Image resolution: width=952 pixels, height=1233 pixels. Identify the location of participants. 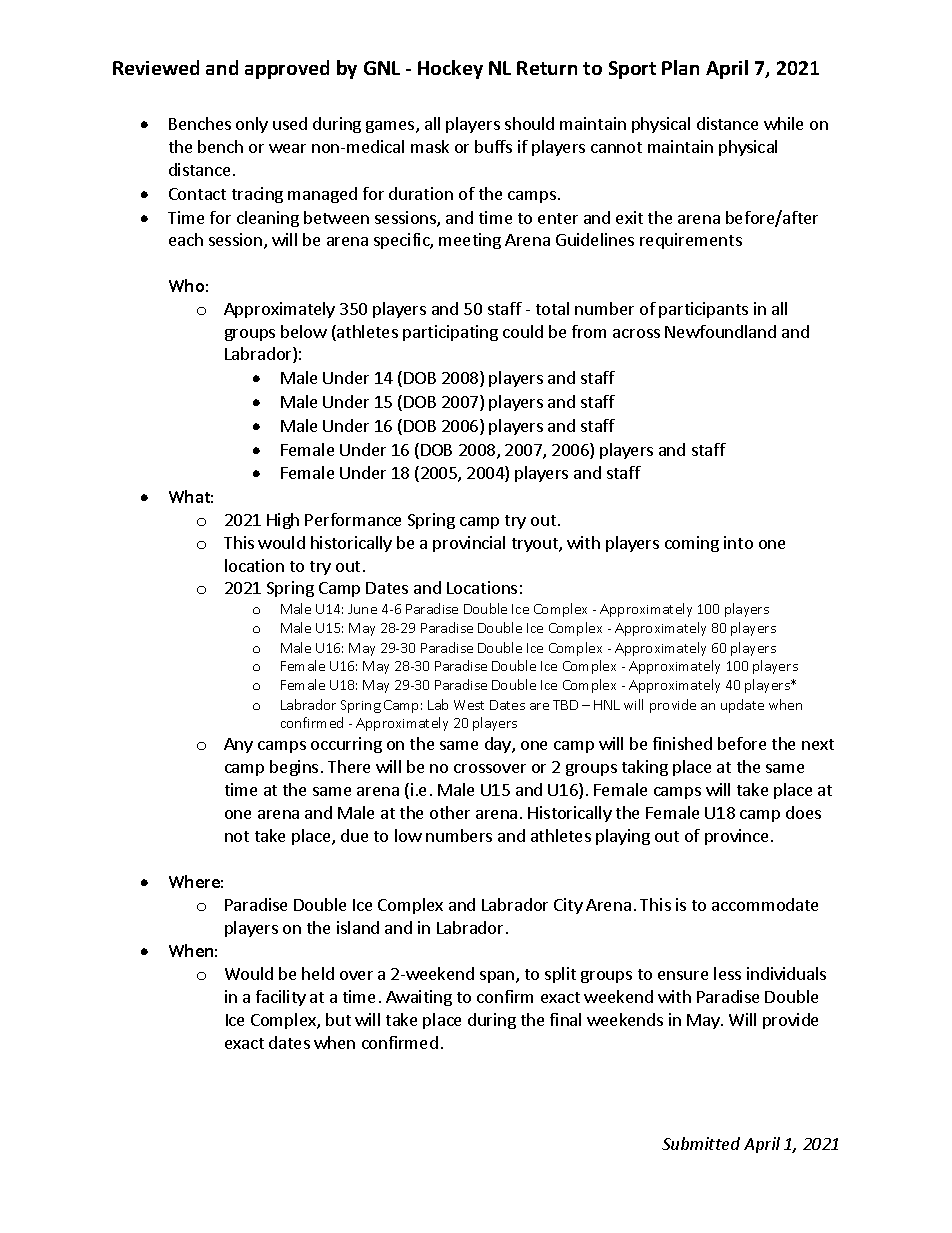
(703, 310).
